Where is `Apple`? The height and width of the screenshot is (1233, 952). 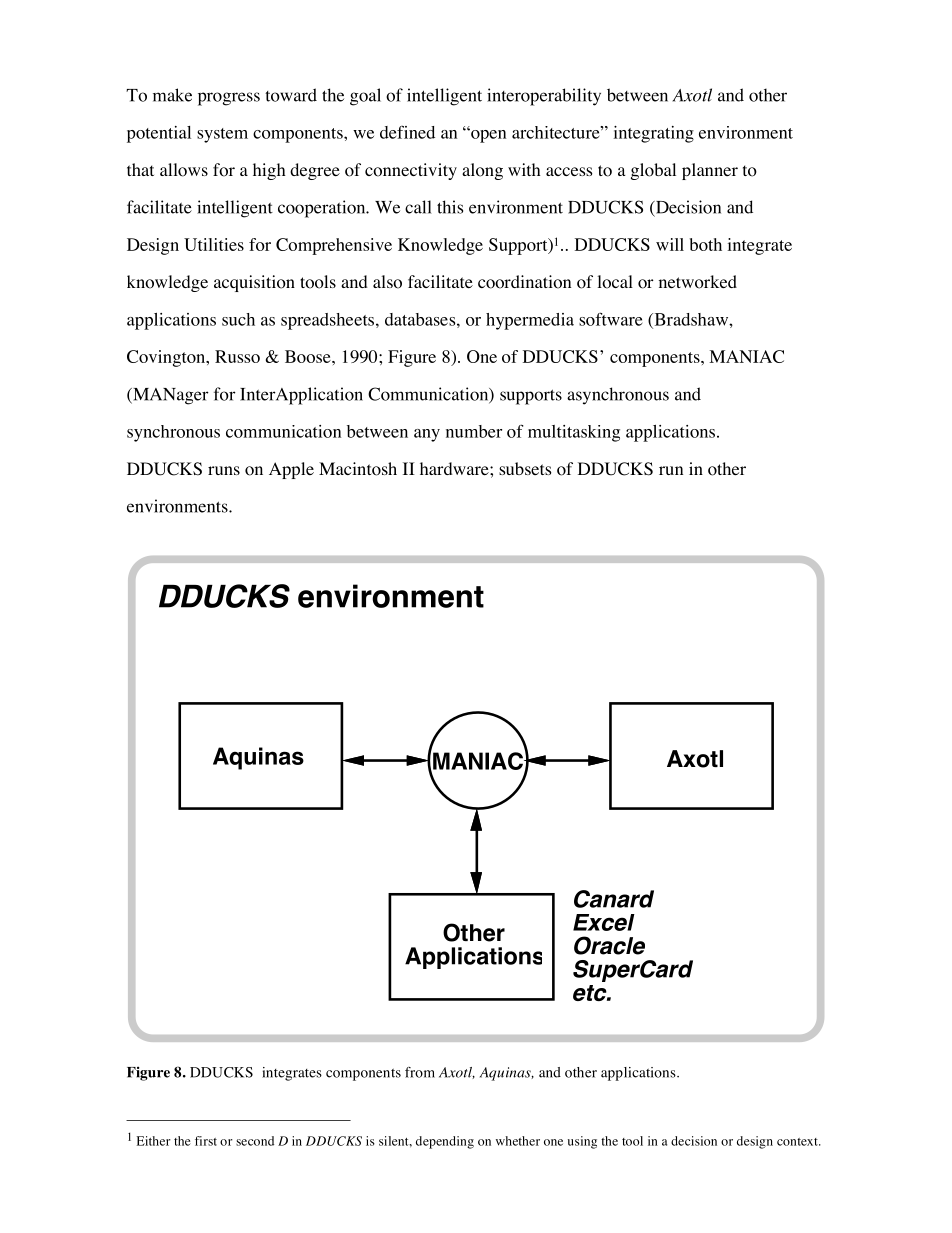 Apple is located at coordinates (291, 470).
